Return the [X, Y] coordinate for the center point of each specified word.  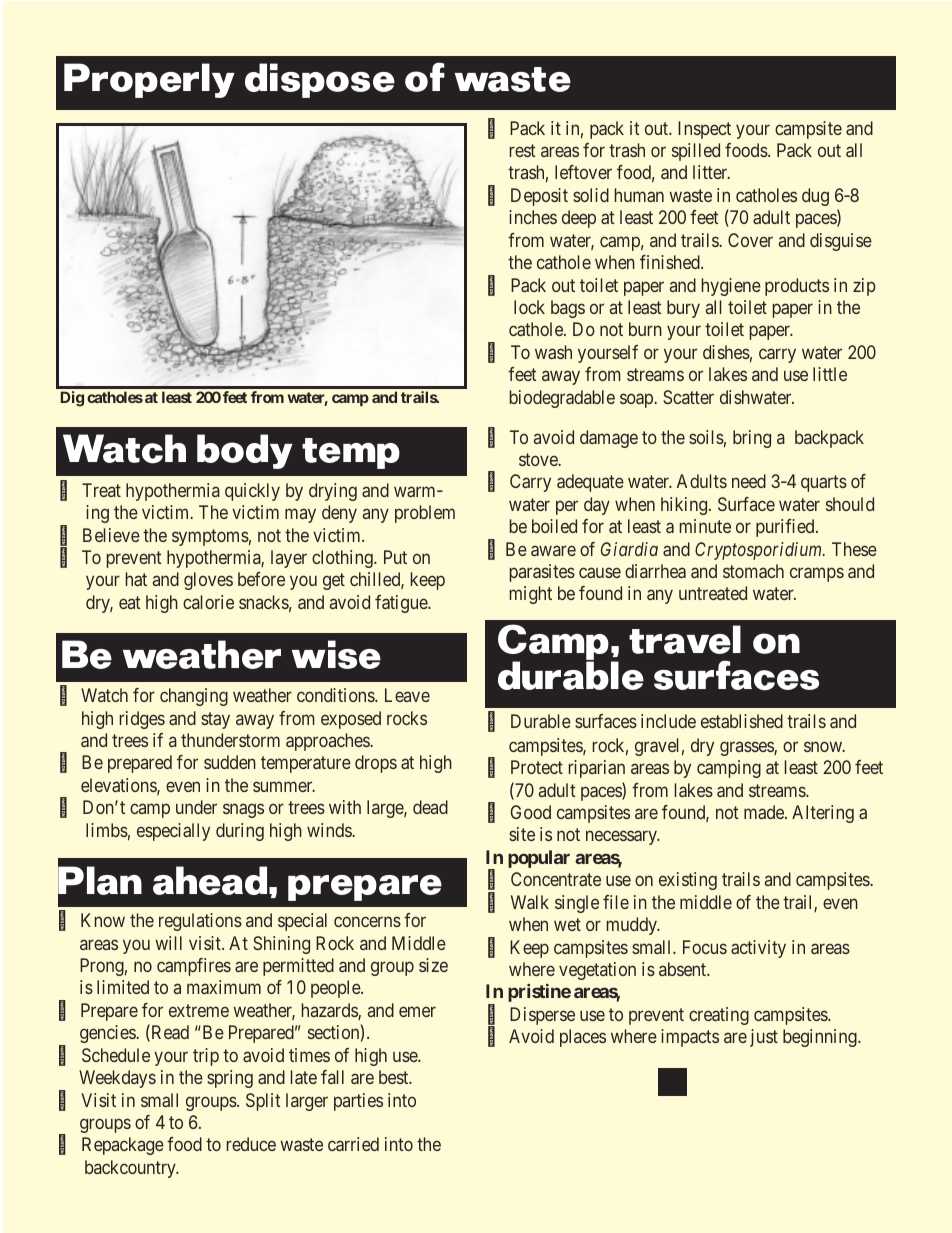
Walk [530, 902]
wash [553, 352]
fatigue [402, 604]
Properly [149, 80]
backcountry [131, 1169]
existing [688, 881]
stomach [753, 571]
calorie [208, 602]
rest [523, 150]
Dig [72, 399]
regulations [200, 922]
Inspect [704, 130]
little [830, 374]
